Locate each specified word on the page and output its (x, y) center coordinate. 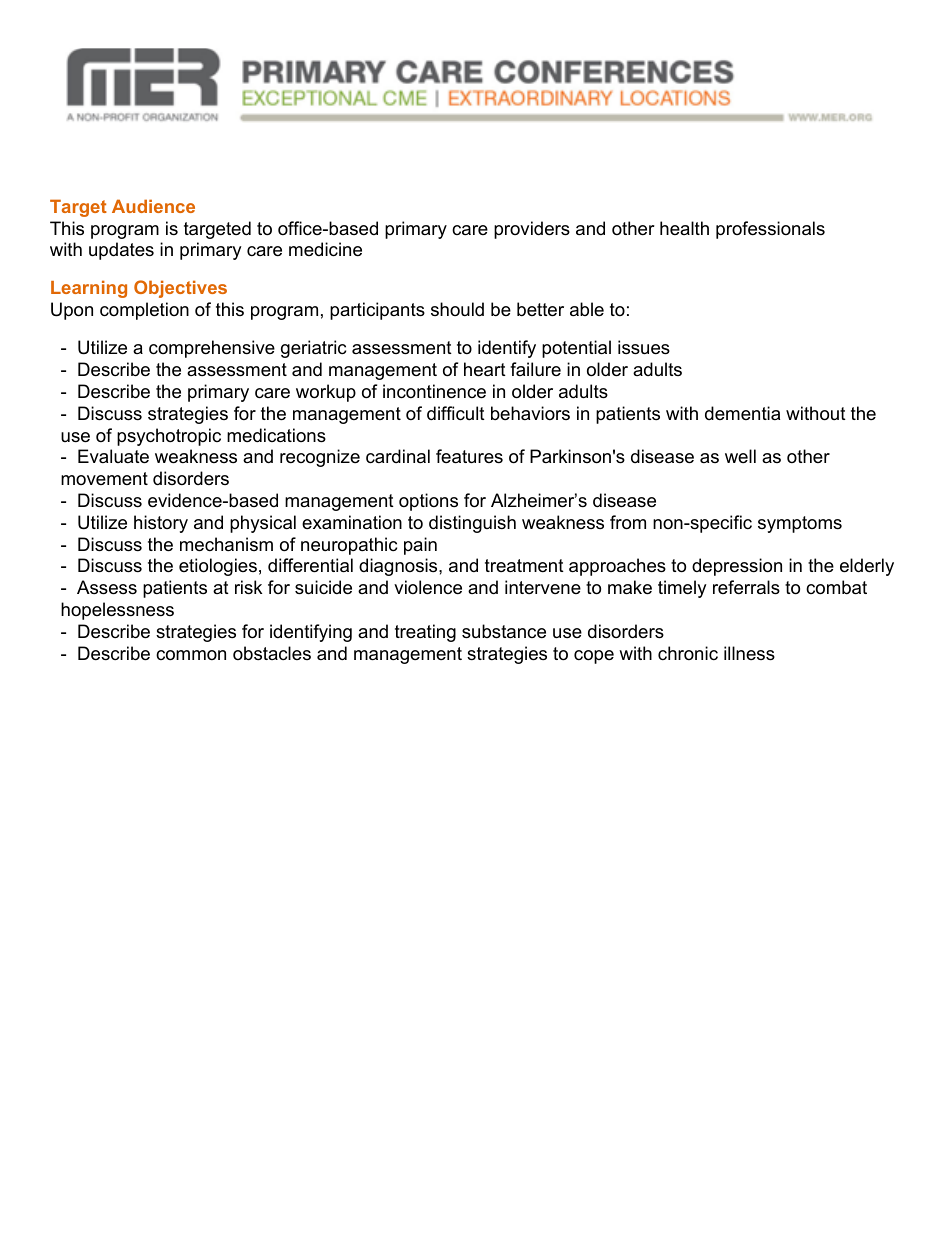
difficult (456, 413)
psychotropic (169, 437)
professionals (770, 230)
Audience (153, 206)
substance (504, 631)
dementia (742, 413)
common (191, 655)
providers (532, 230)
